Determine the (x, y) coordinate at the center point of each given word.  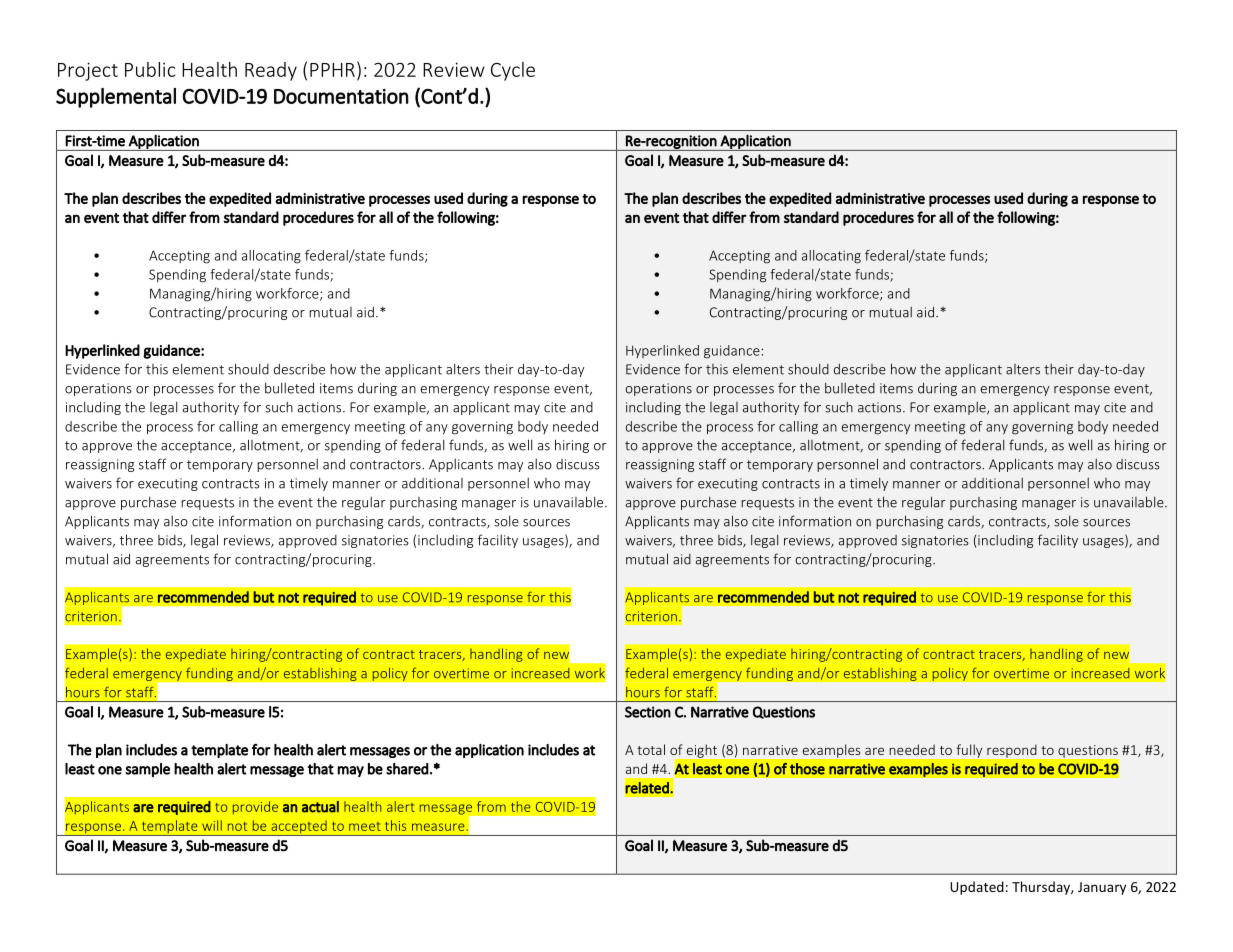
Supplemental (116, 98)
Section (648, 712)
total (651, 749)
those (807, 769)
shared (407, 769)
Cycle (513, 71)
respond (1011, 751)
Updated (977, 888)
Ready (271, 71)
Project (88, 71)
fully (969, 751)
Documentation (341, 96)
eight (702, 751)
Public (150, 69)
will (212, 825)
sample (148, 770)
